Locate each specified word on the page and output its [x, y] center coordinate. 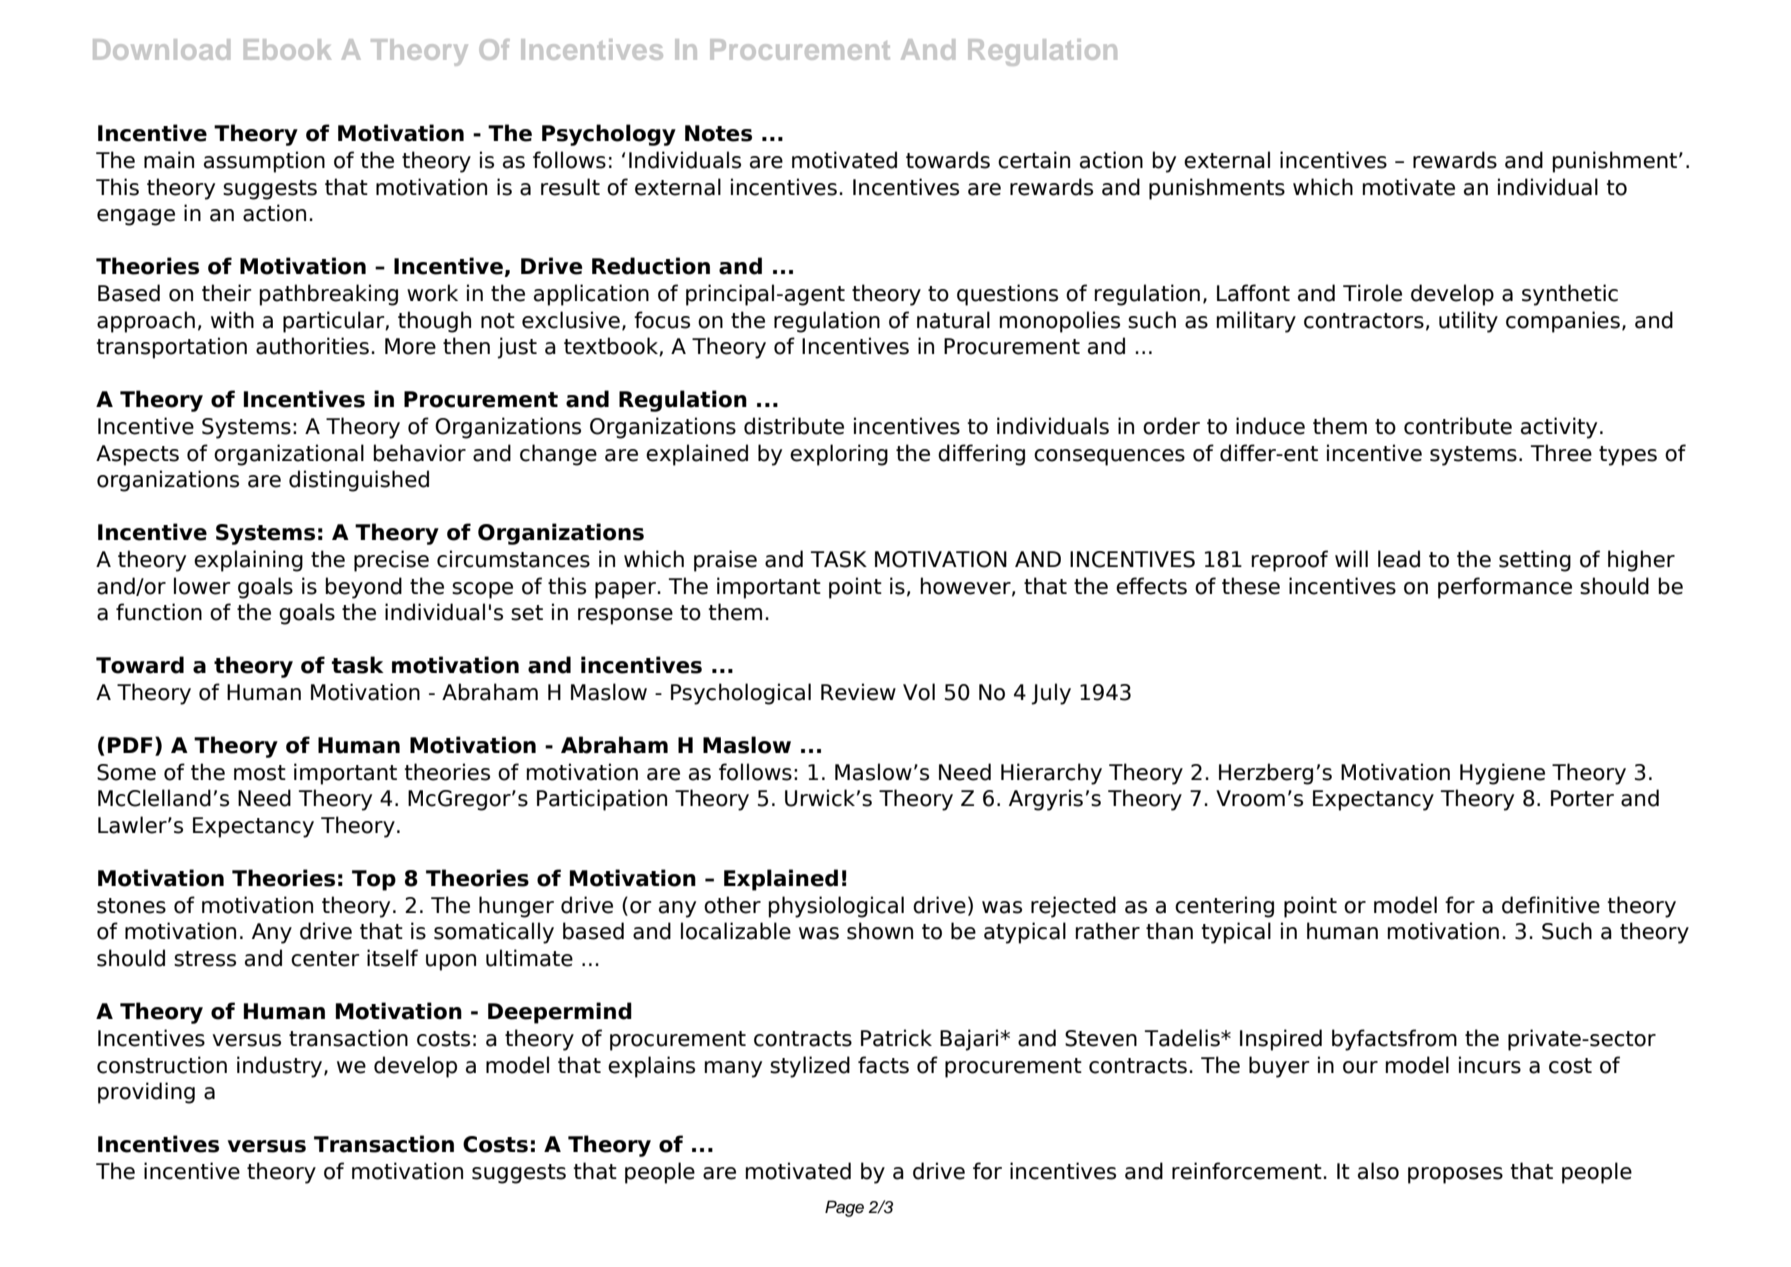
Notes [718, 133]
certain [1034, 160]
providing [146, 1093]
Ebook [287, 49]
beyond [364, 588]
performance [1505, 588]
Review [858, 692]
